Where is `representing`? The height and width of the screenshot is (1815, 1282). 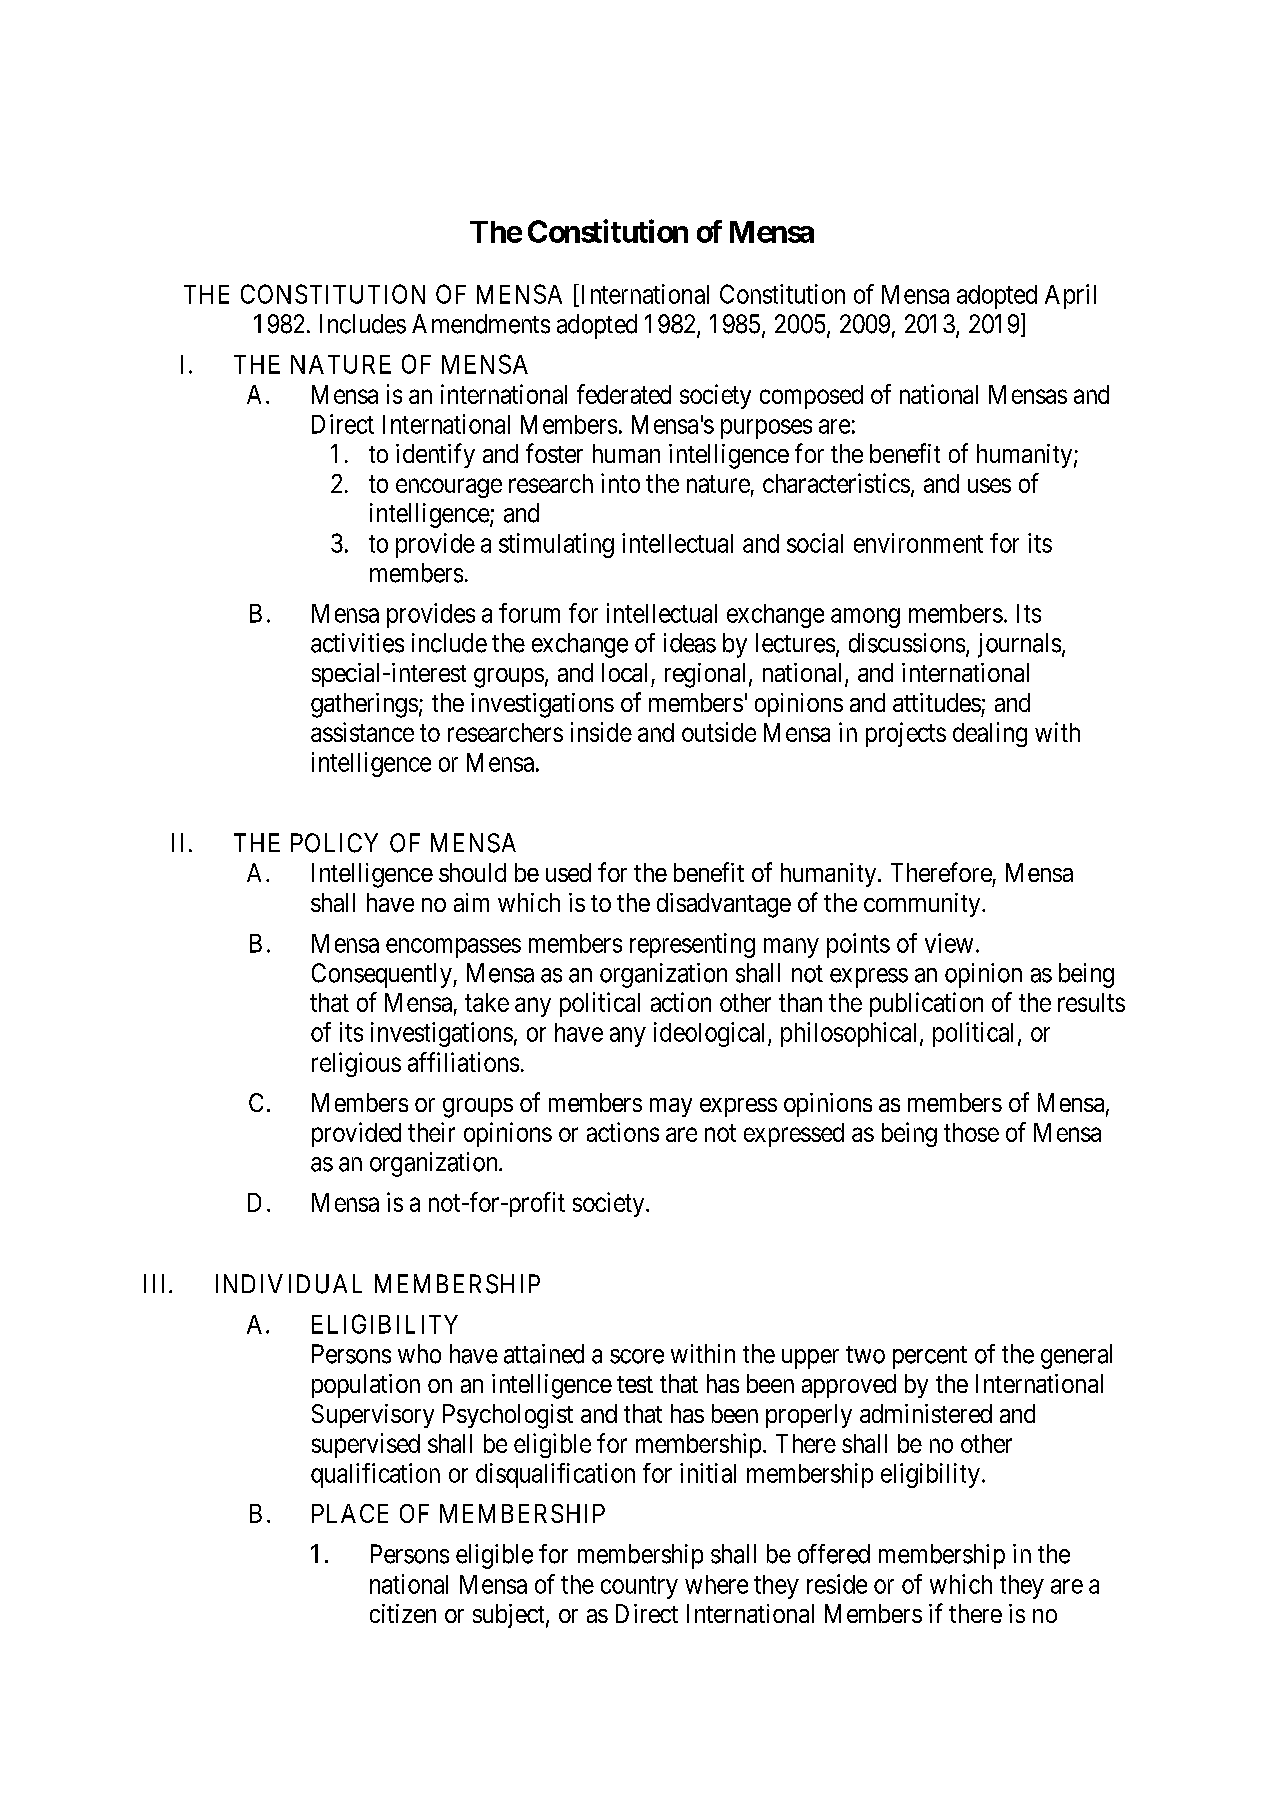 representing is located at coordinates (692, 945).
